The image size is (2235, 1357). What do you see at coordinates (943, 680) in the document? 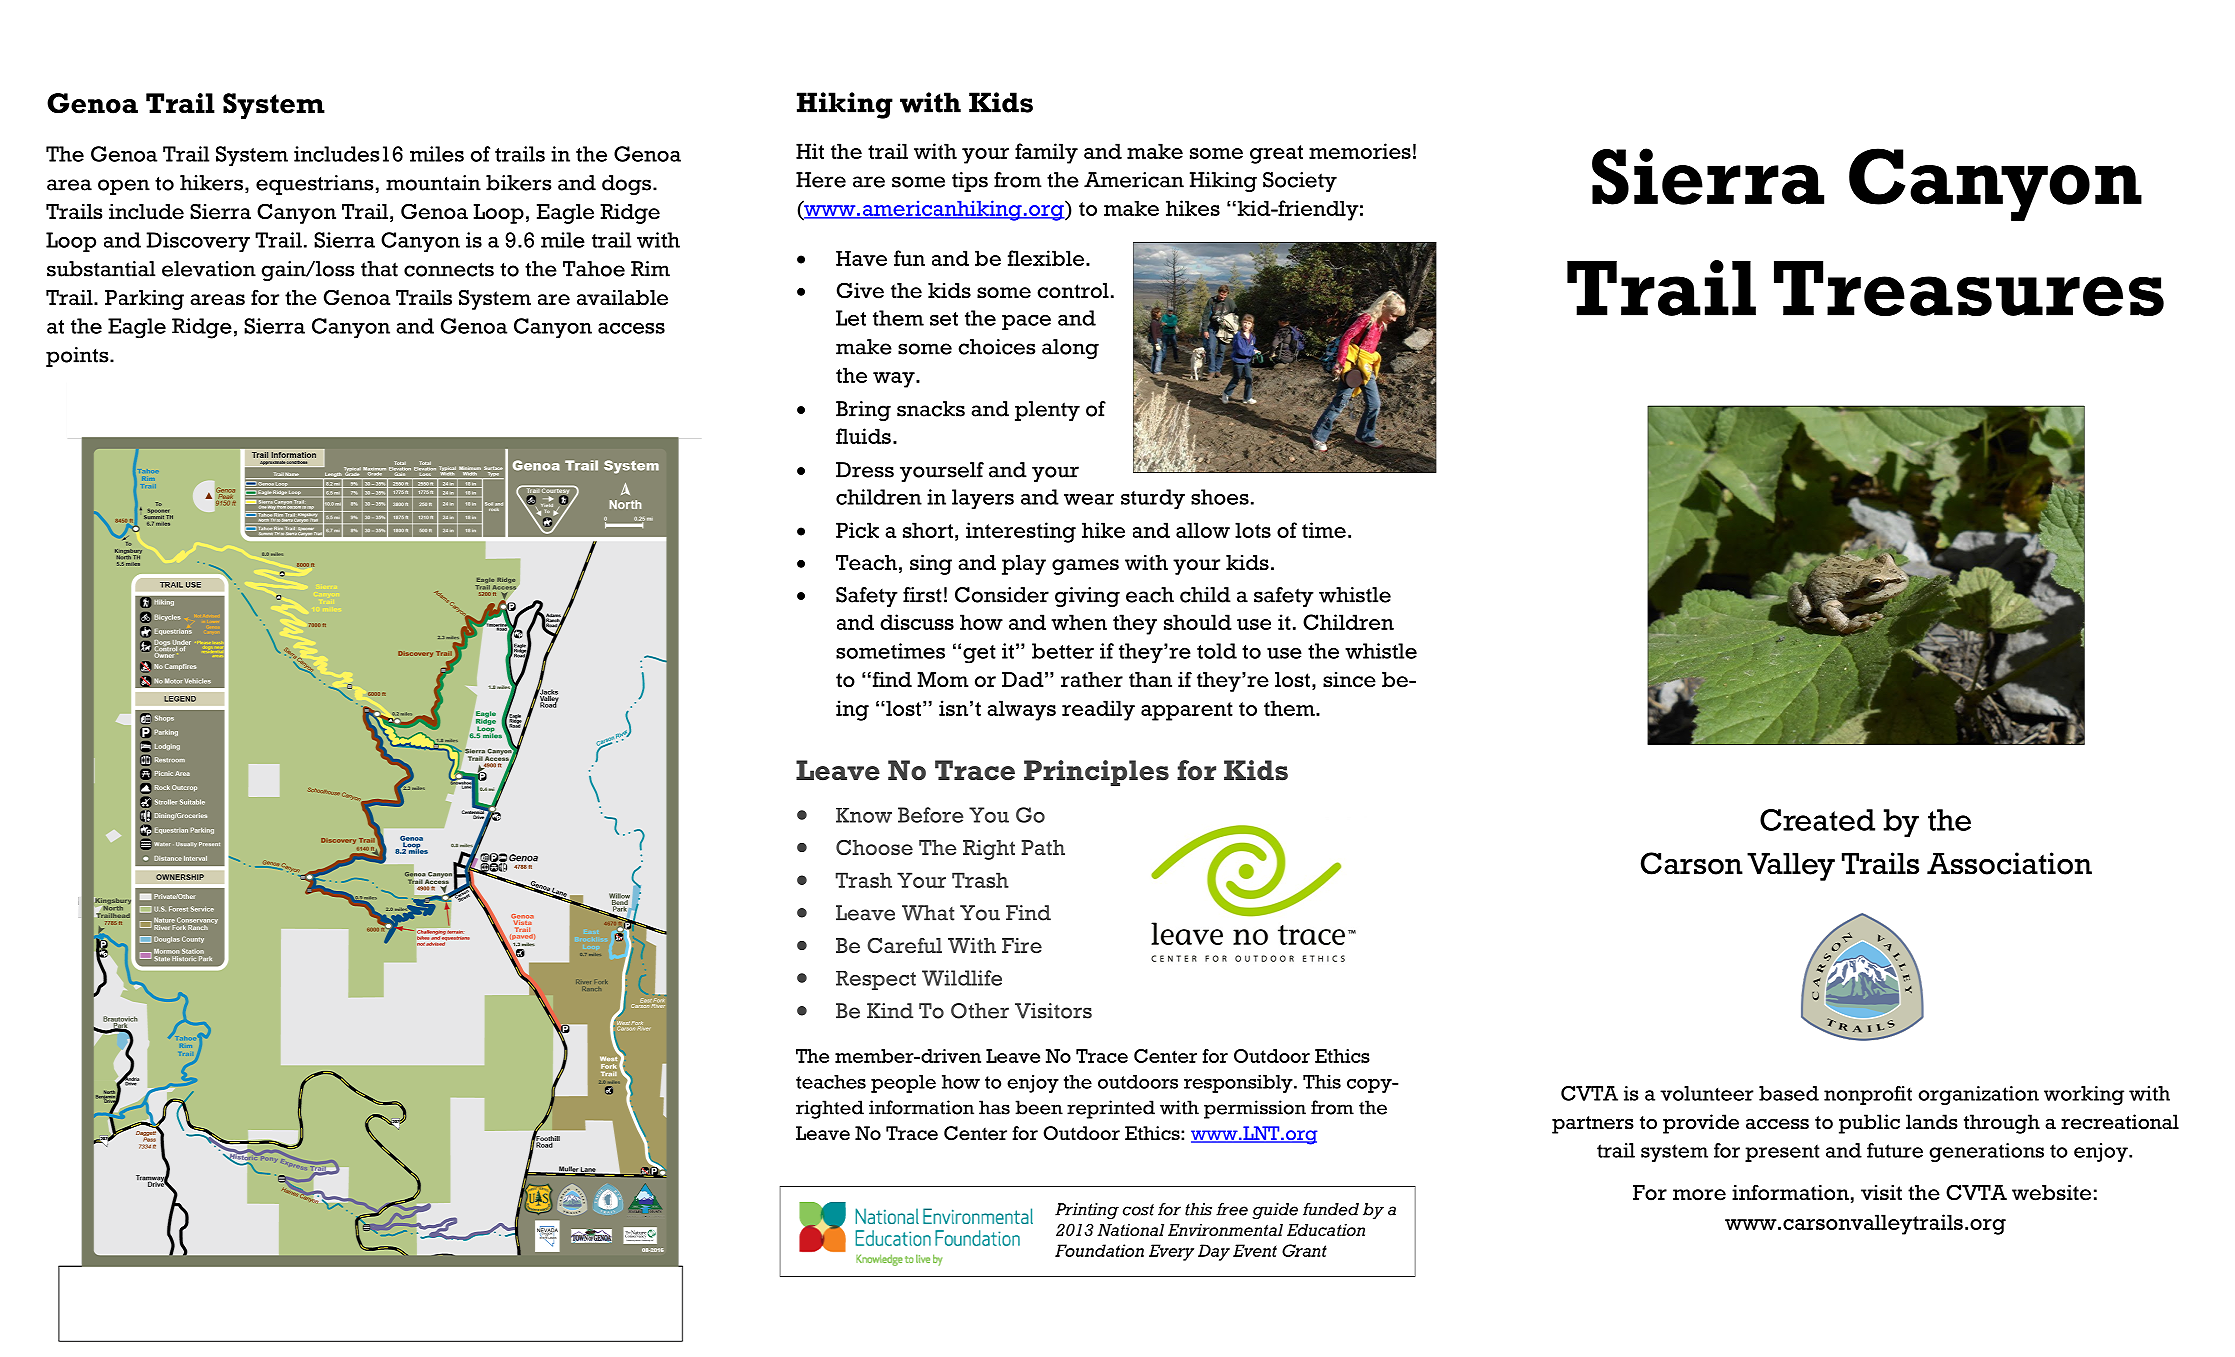
I see `Mom` at bounding box center [943, 680].
